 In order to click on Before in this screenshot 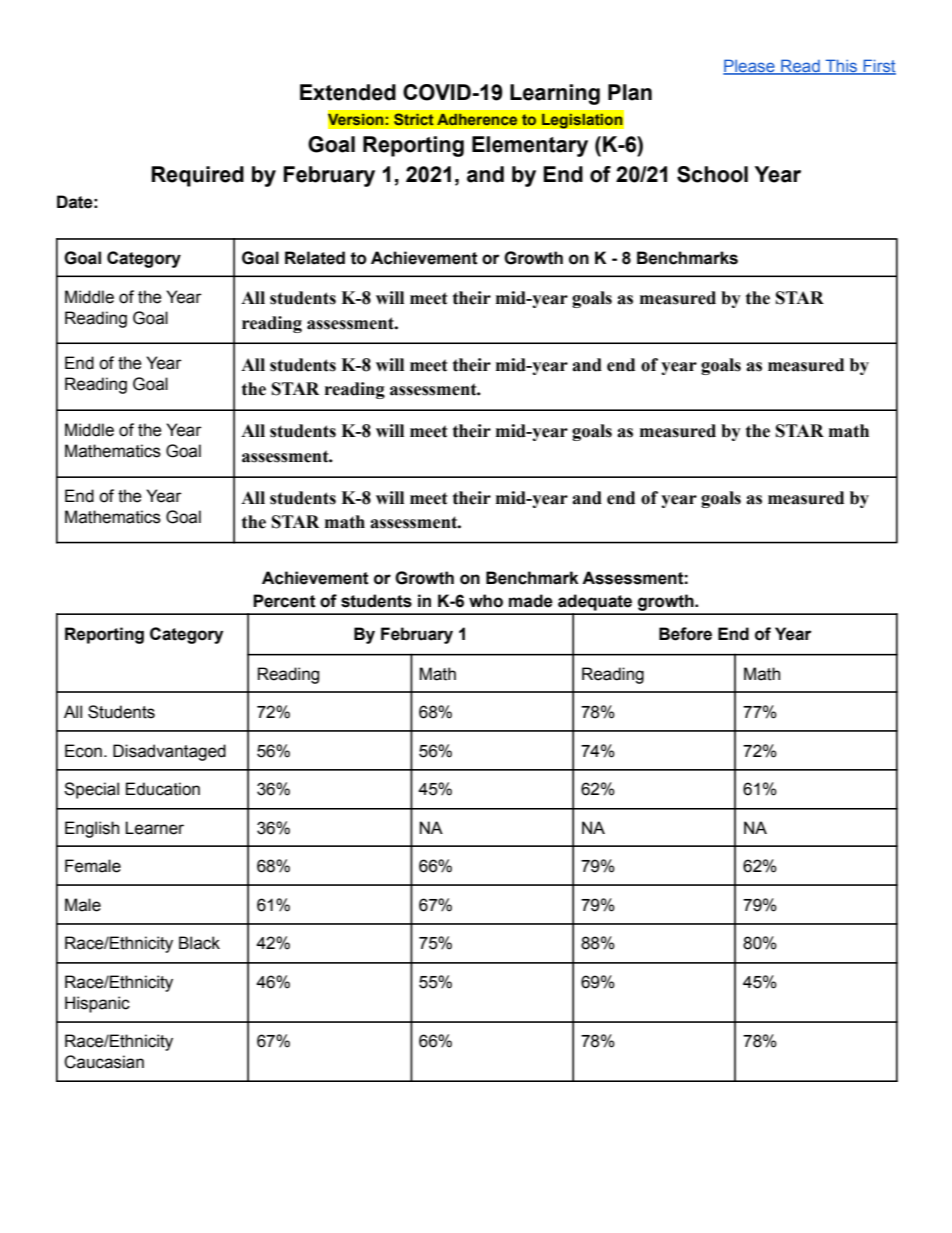, I will do `click(685, 634)`.
